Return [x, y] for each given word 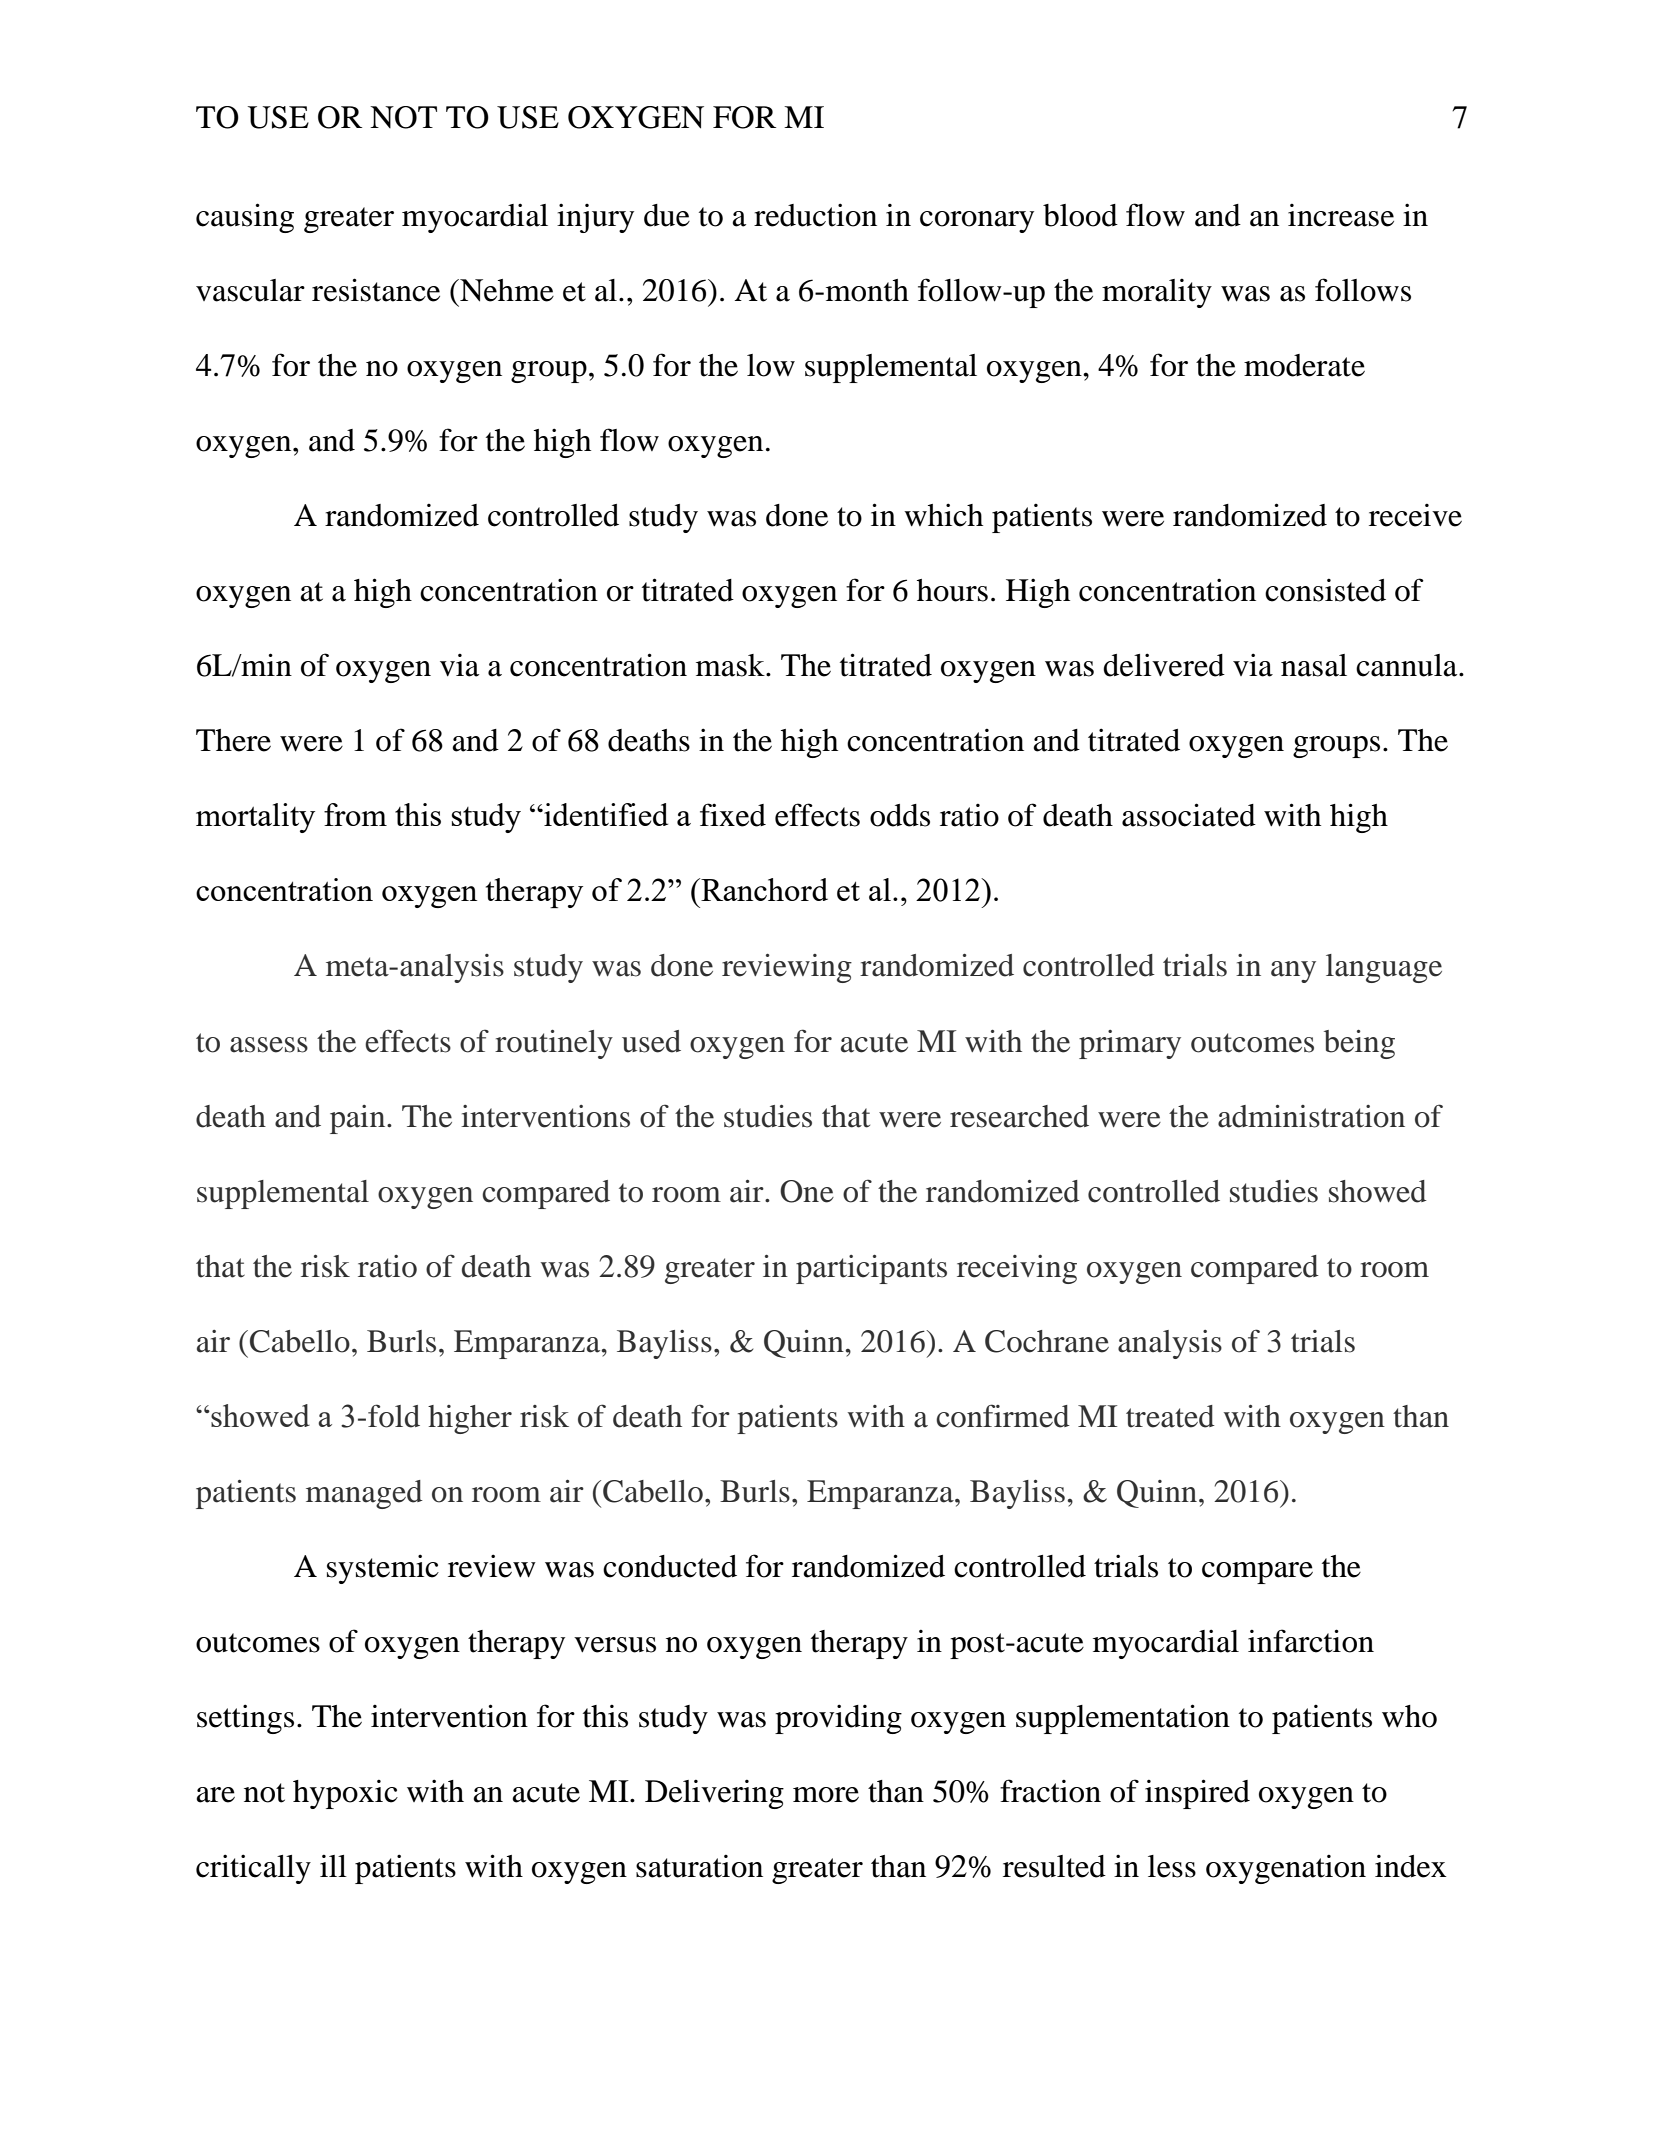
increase [1341, 215]
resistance [376, 290]
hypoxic [345, 1794]
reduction [815, 215]
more [826, 1795]
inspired [1197, 1794]
